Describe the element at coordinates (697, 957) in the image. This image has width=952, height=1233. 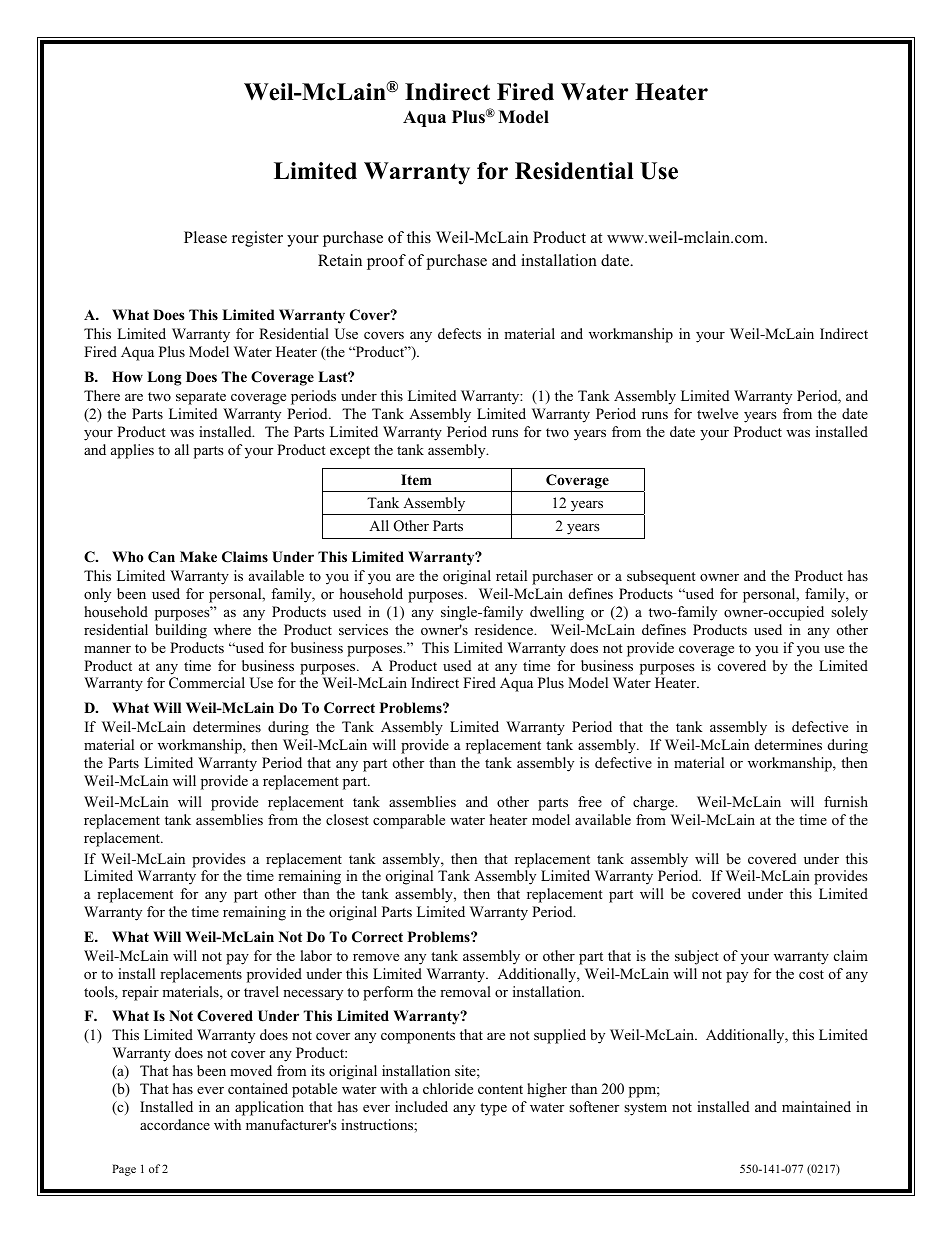
I see `subject` at that location.
